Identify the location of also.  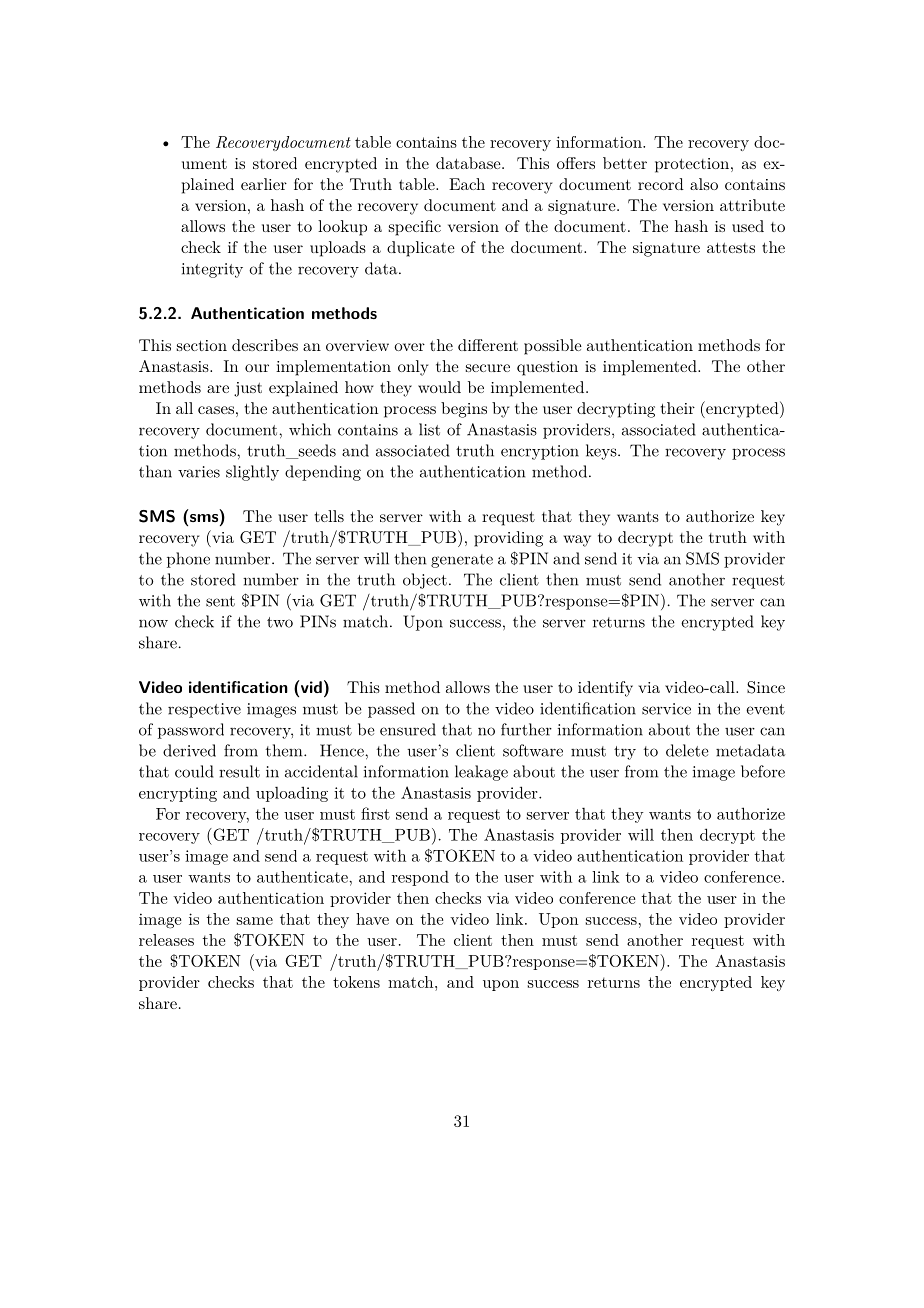
(704, 184).
